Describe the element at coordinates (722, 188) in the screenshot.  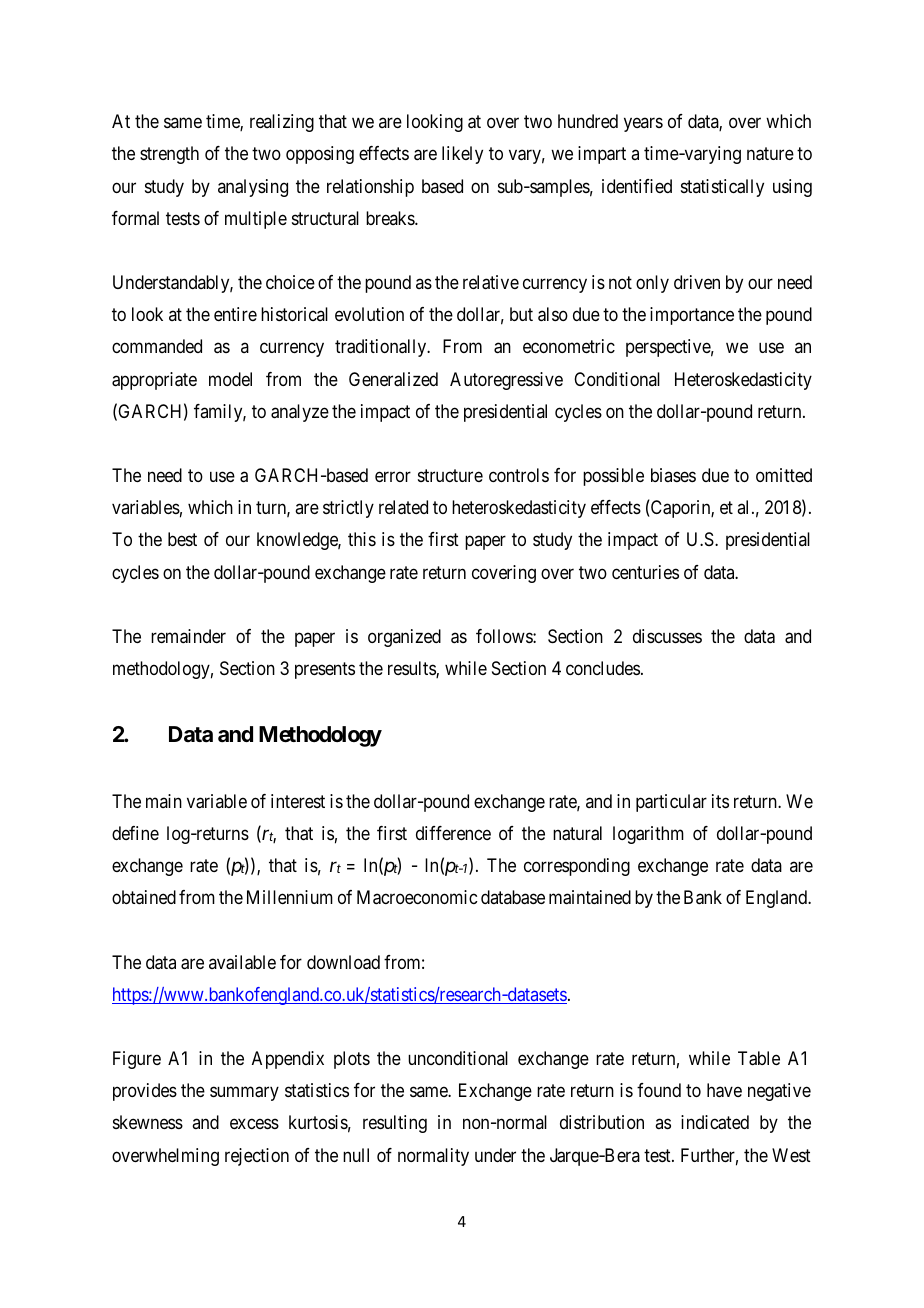
I see `statistically` at that location.
